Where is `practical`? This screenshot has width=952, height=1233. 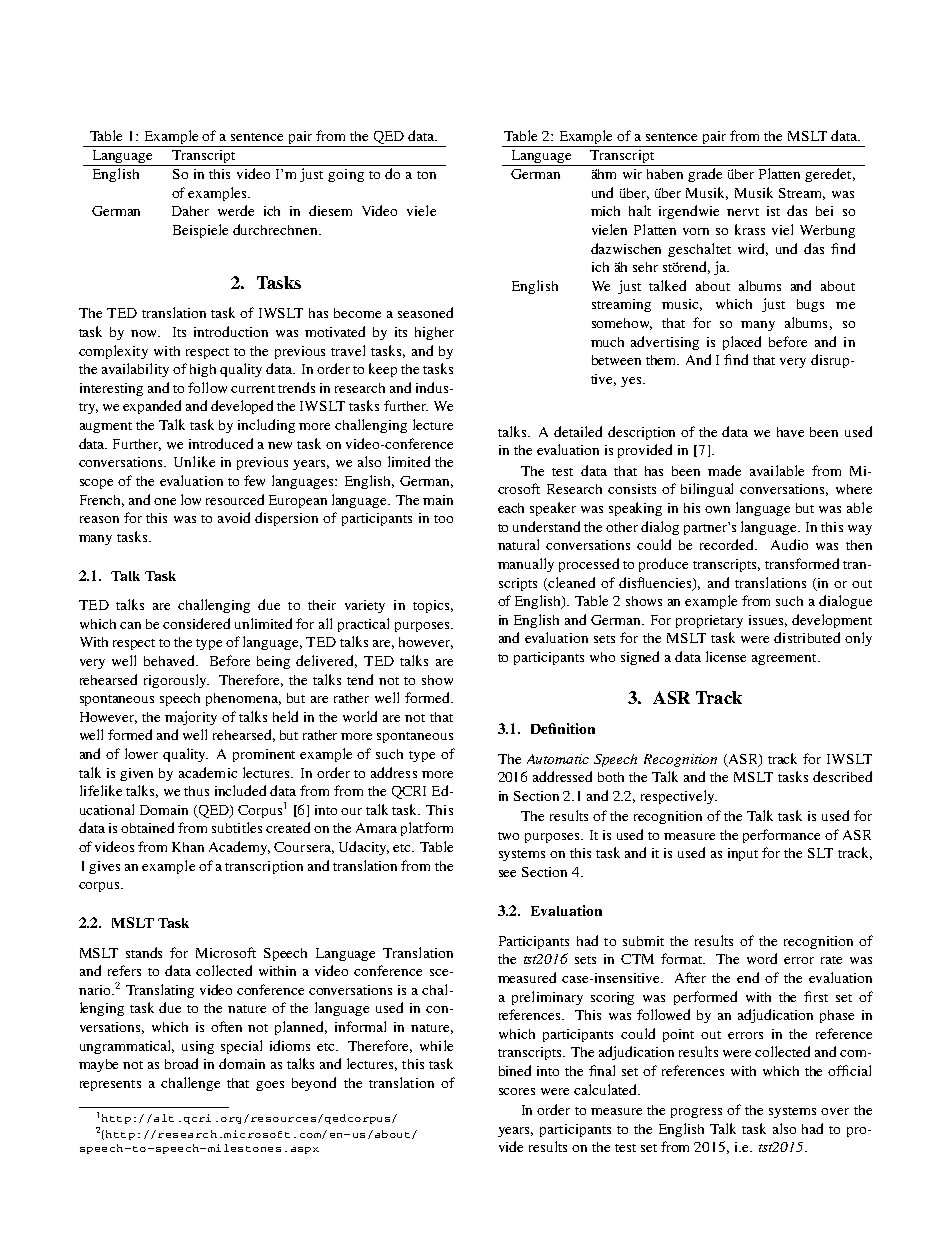
practical is located at coordinates (363, 625).
